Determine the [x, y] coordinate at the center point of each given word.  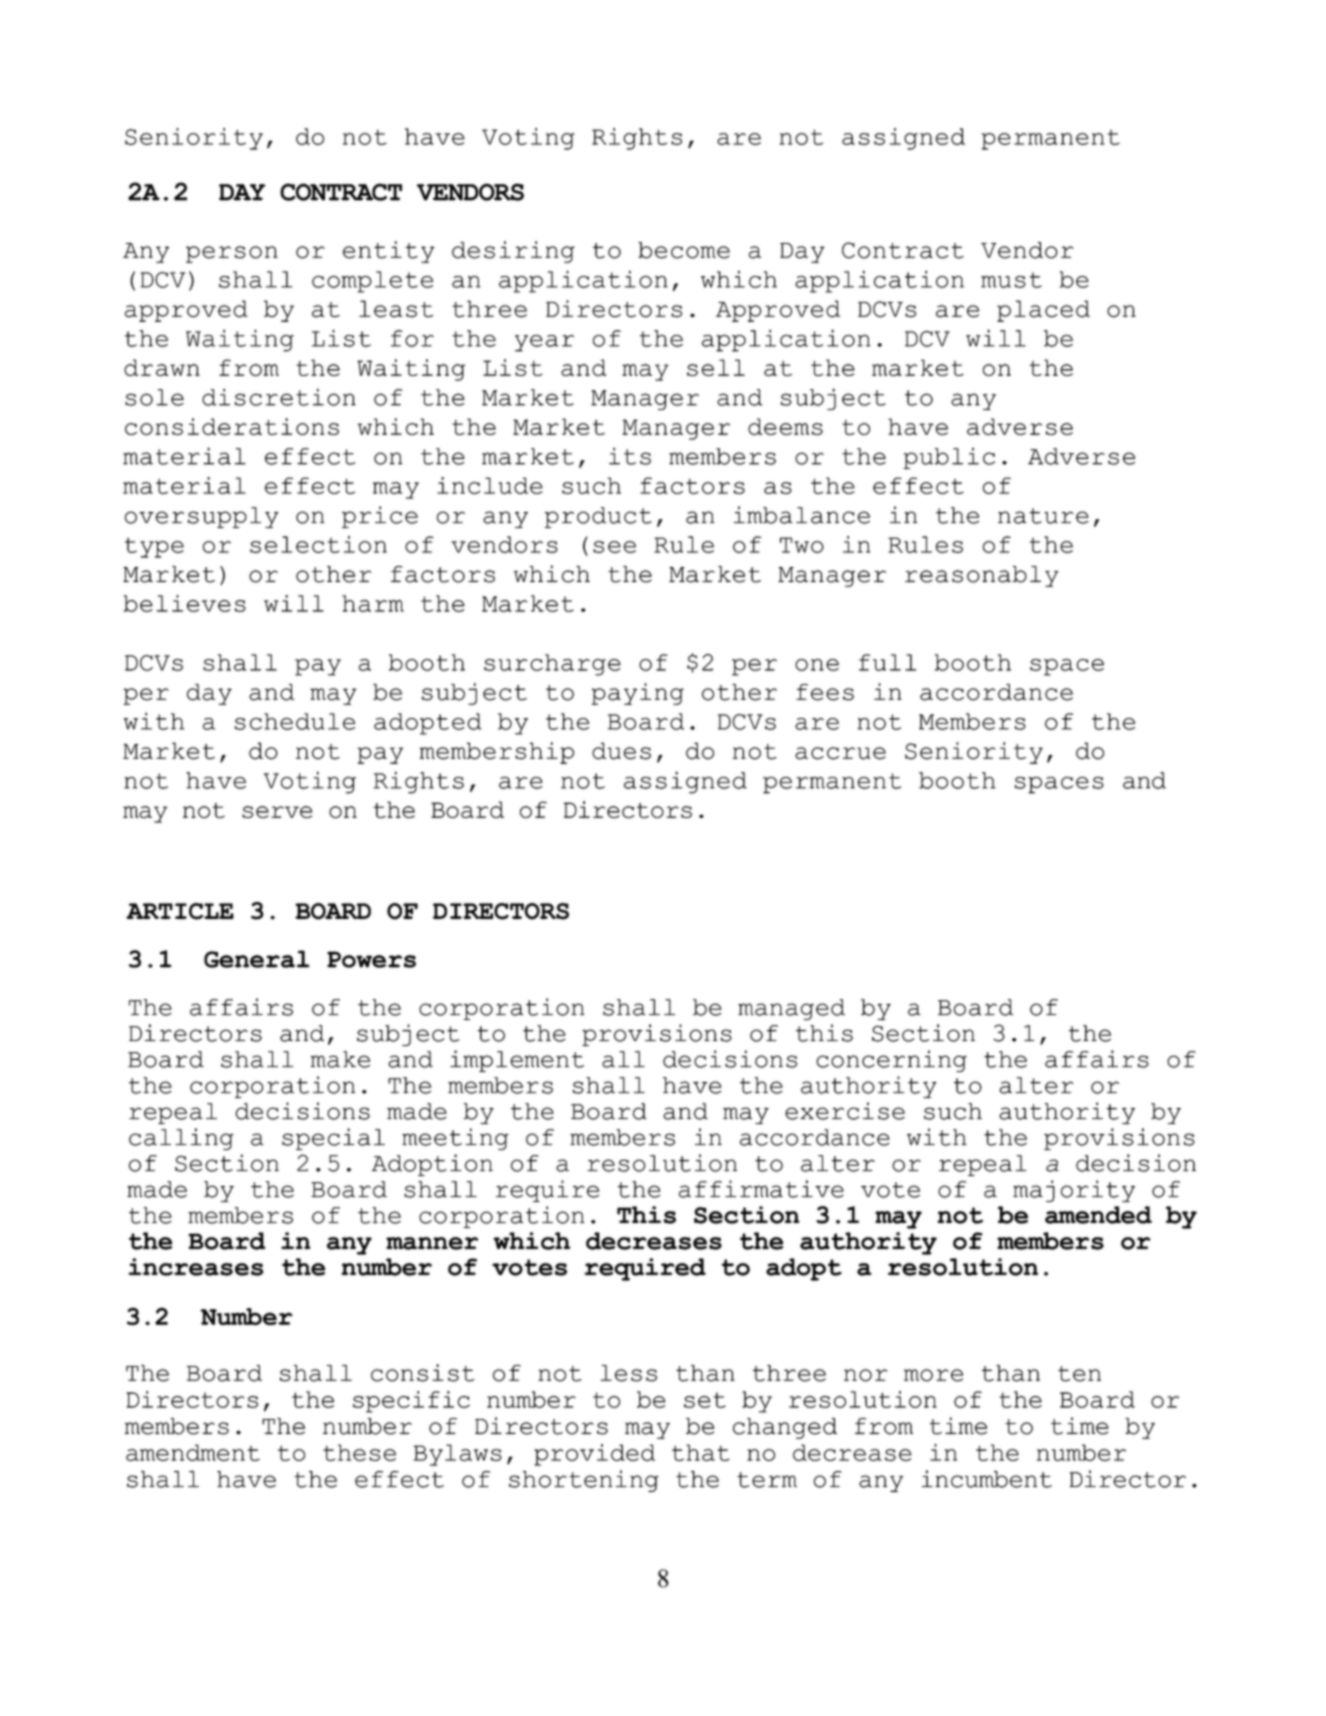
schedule [295, 721]
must [1011, 280]
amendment [193, 1452]
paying [637, 694]
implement [517, 1061]
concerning [891, 1061]
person [232, 254]
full [887, 662]
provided [594, 1455]
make [340, 1059]
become [684, 250]
